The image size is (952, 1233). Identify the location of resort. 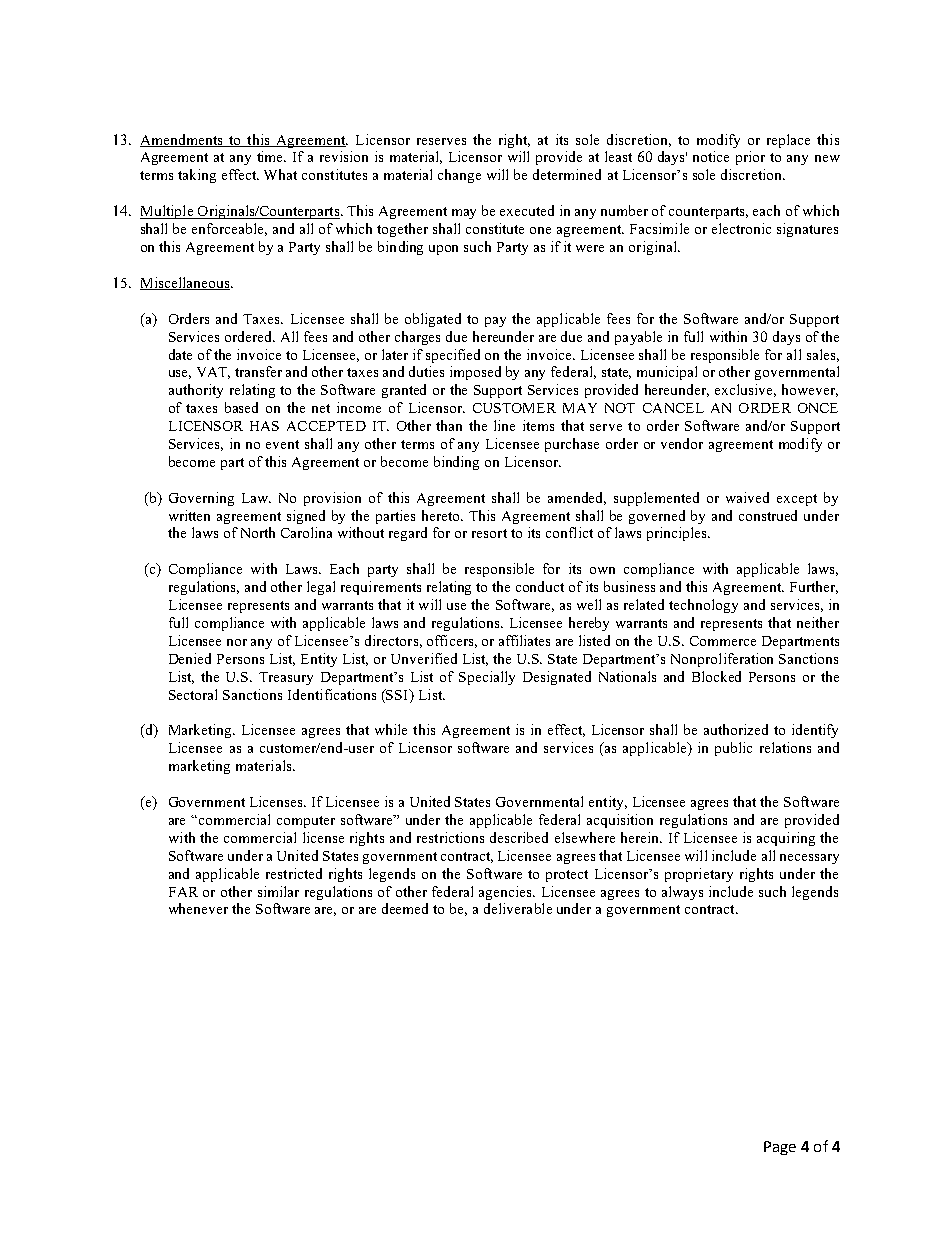
(489, 533).
